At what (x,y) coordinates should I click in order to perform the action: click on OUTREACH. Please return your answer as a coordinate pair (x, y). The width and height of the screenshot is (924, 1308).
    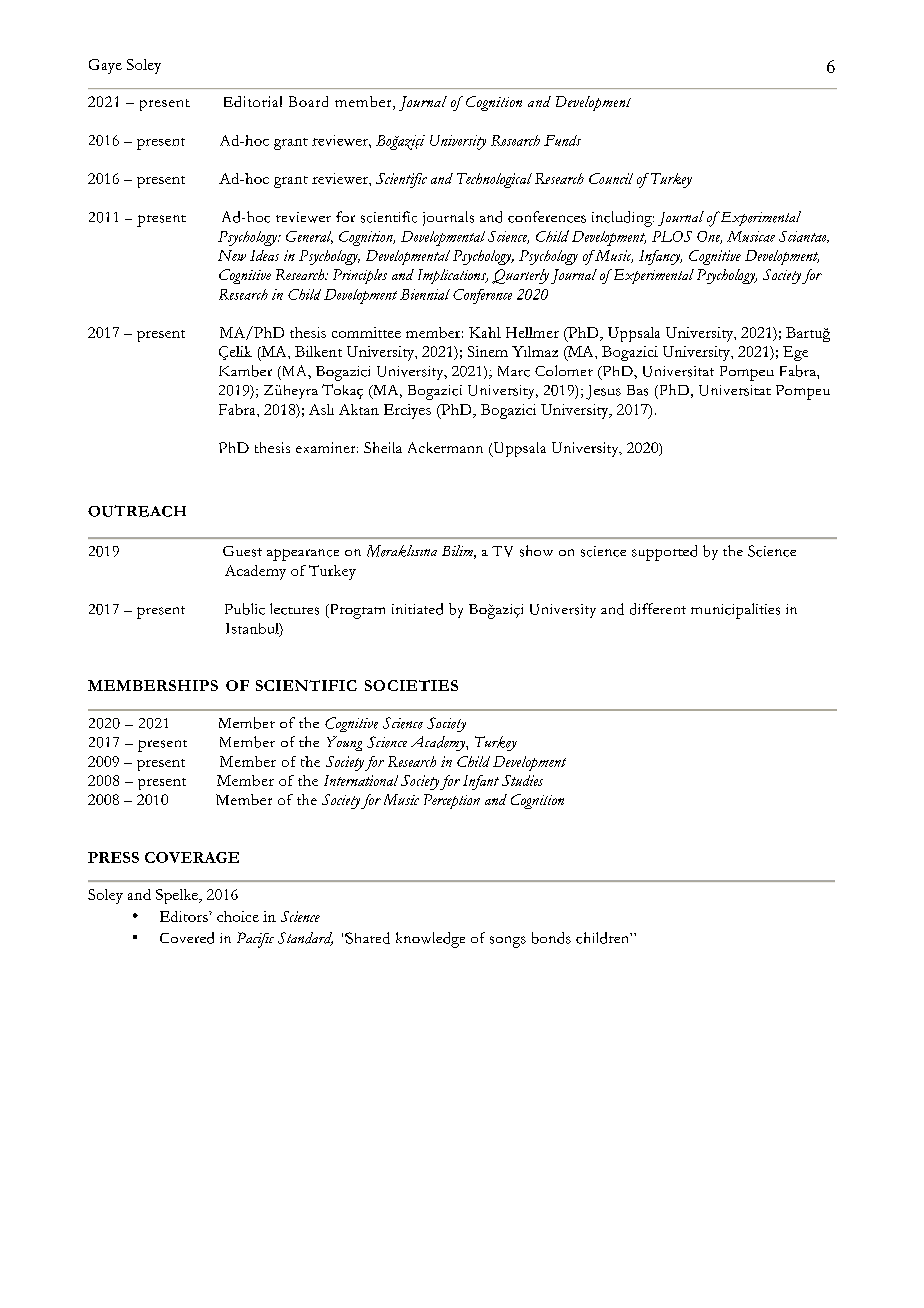
    Looking at the image, I should click on (137, 511).
